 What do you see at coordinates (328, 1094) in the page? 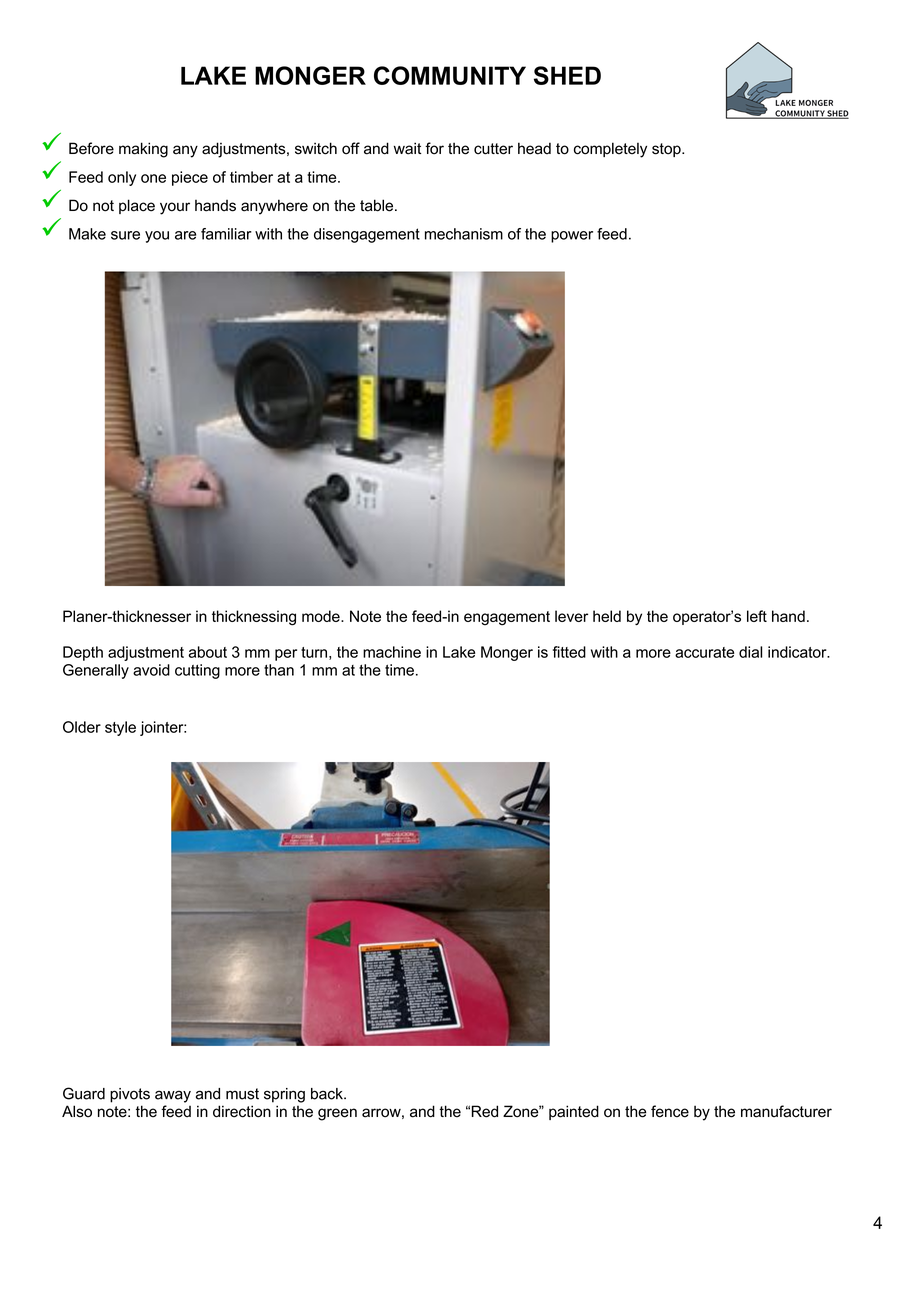
I see `back` at bounding box center [328, 1094].
